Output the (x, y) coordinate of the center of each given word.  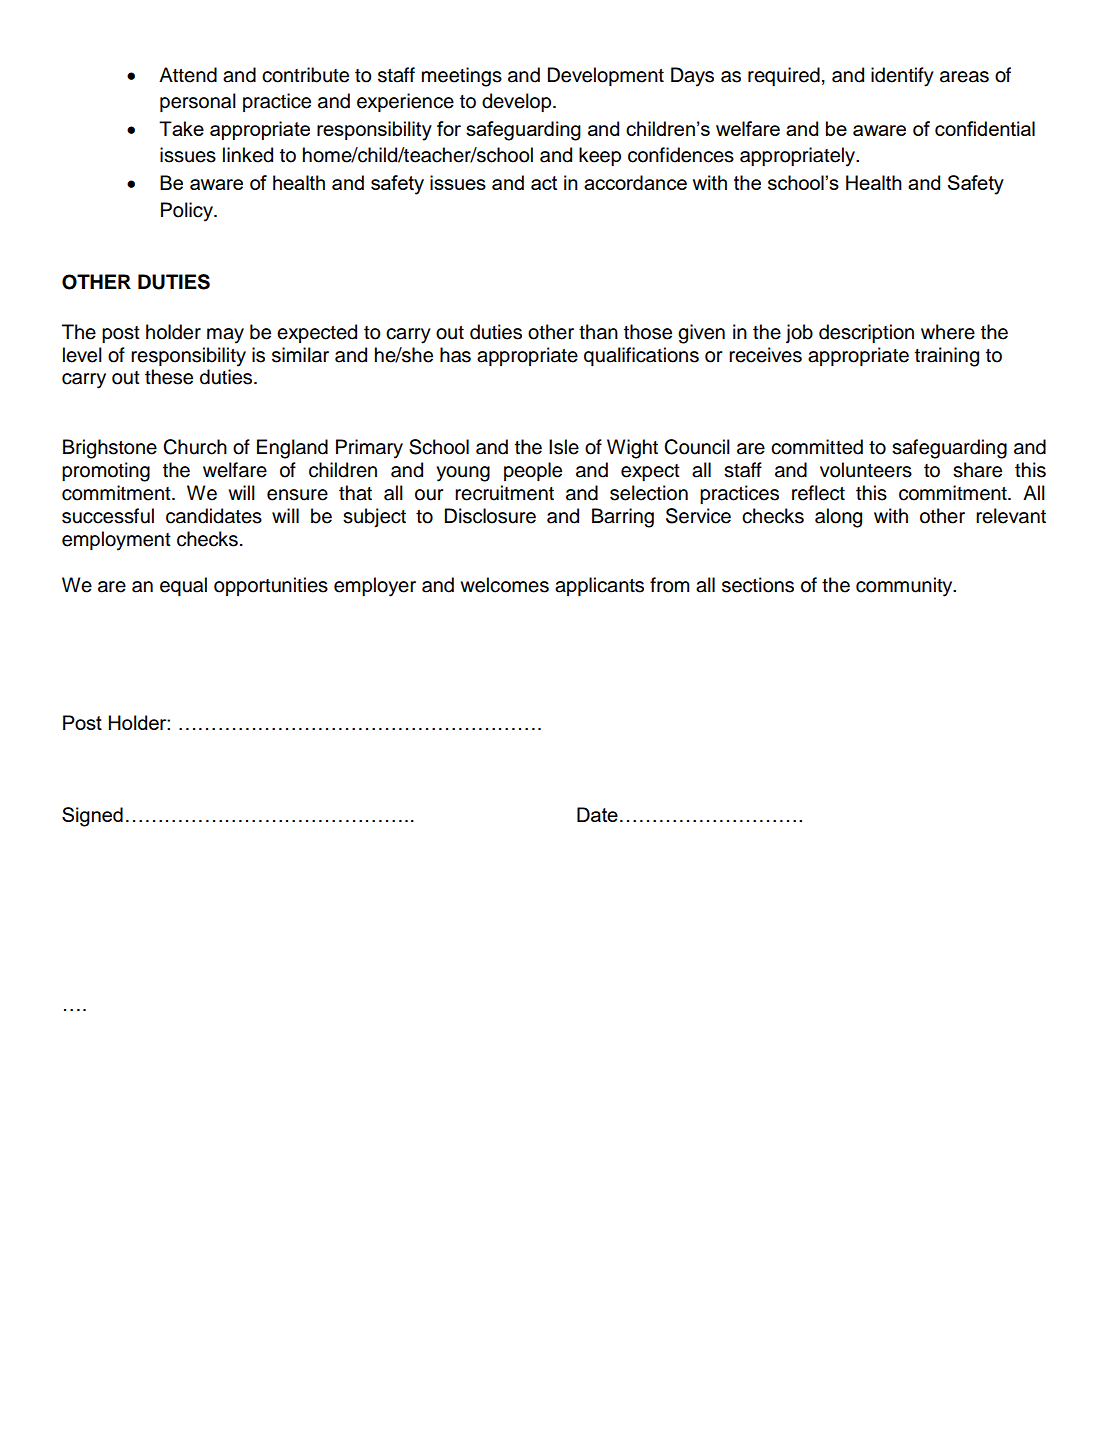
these (169, 377)
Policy (188, 212)
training (947, 357)
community (905, 587)
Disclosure (490, 516)
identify (902, 77)
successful (108, 516)
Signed (92, 817)
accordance (635, 182)
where (948, 332)
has (455, 355)
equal (183, 586)
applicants (599, 586)
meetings (462, 77)
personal (198, 102)
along (838, 518)
